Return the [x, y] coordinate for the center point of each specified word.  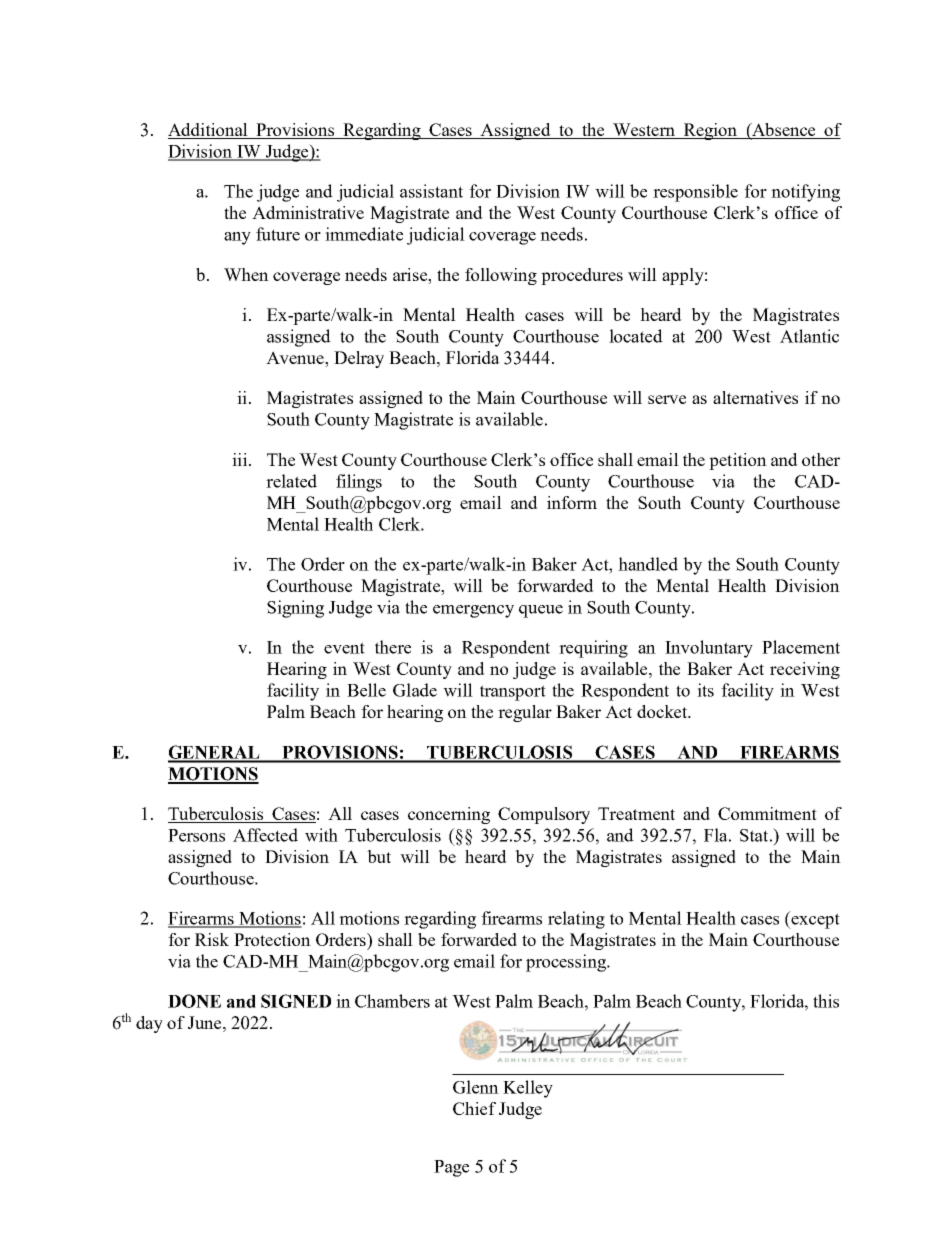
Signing [295, 609]
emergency [473, 611]
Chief [474, 1108]
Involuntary [709, 649]
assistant [431, 191]
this [826, 1001]
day [149, 1024]
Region [710, 131]
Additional [209, 131]
